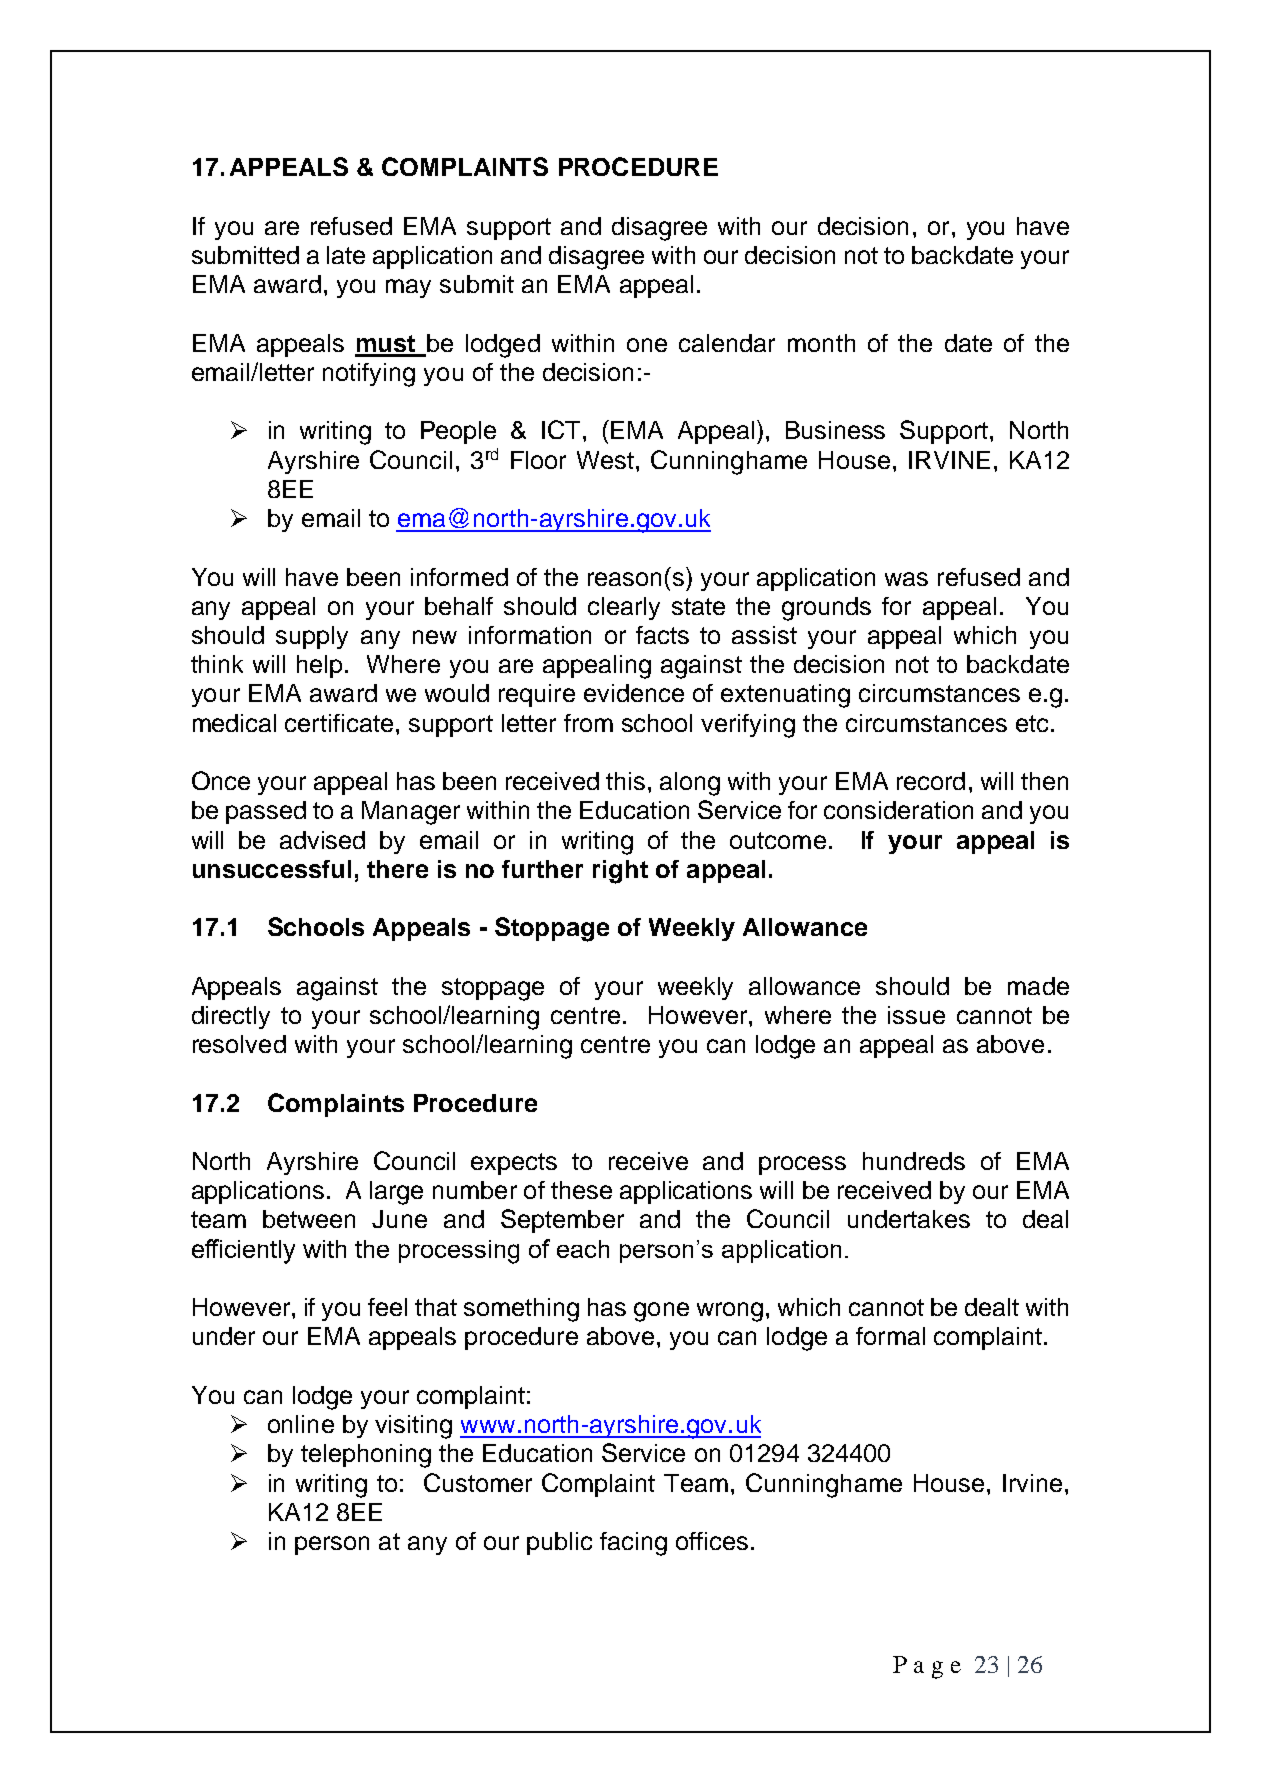 The image size is (1261, 1783). Describe the element at coordinates (346, 255) in the image. I see `late` at that location.
